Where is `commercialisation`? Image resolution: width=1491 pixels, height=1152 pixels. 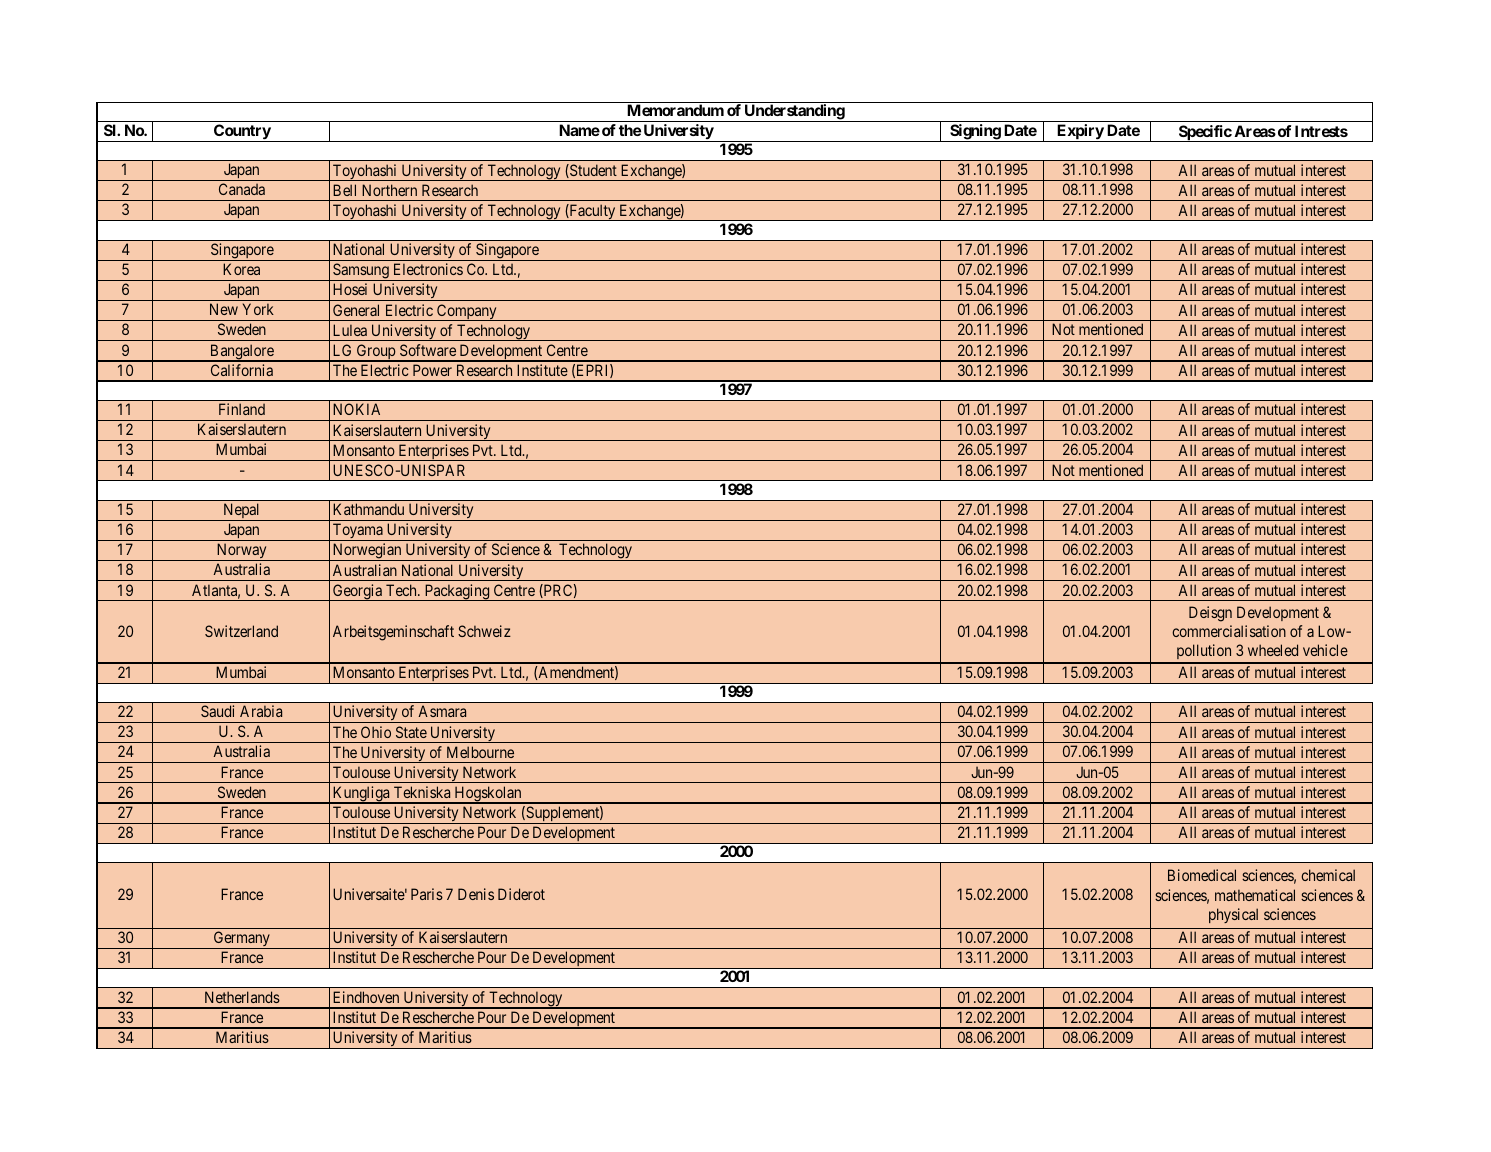 commercialisation is located at coordinates (1229, 631).
